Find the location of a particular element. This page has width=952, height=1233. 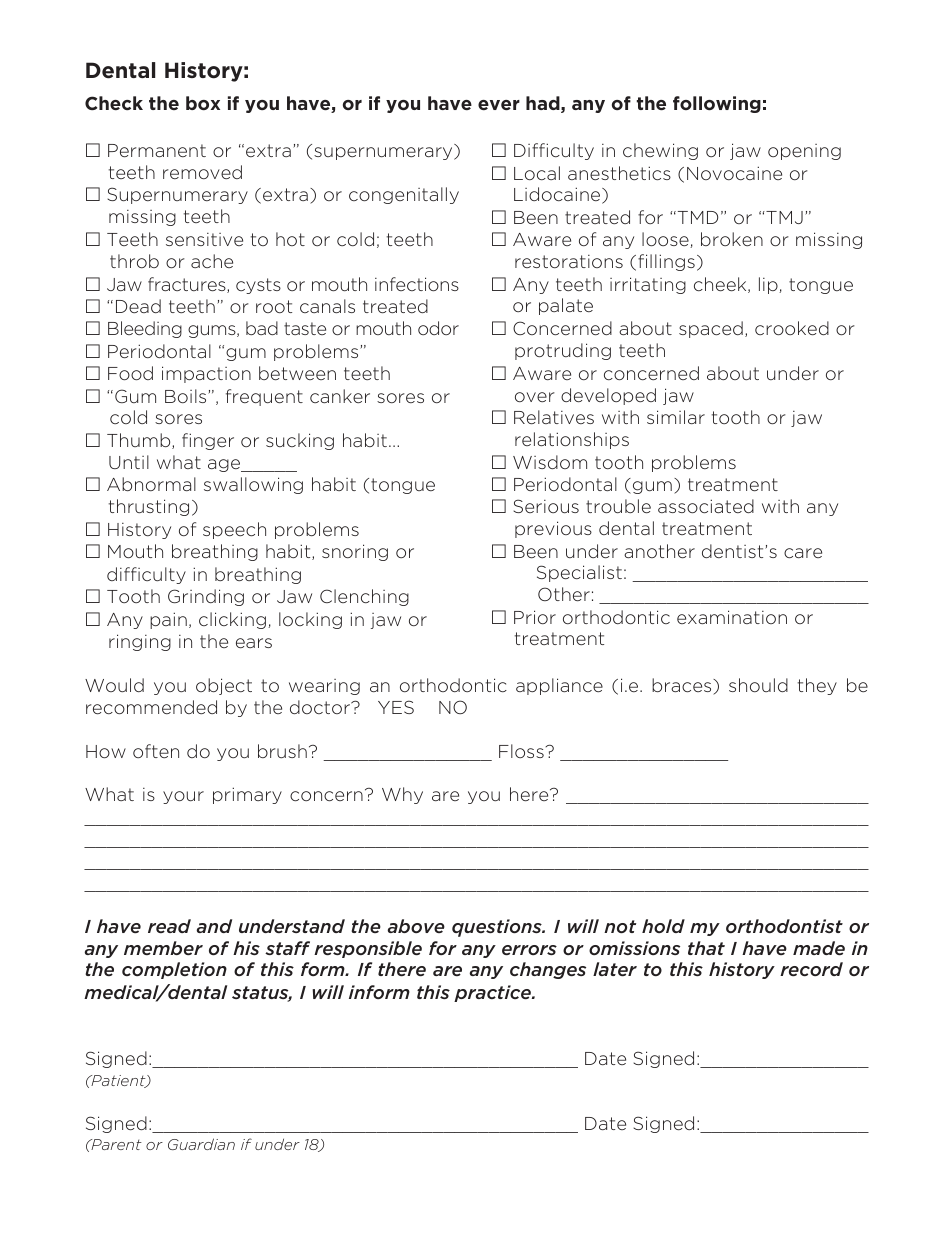

pain is located at coordinates (168, 620).
